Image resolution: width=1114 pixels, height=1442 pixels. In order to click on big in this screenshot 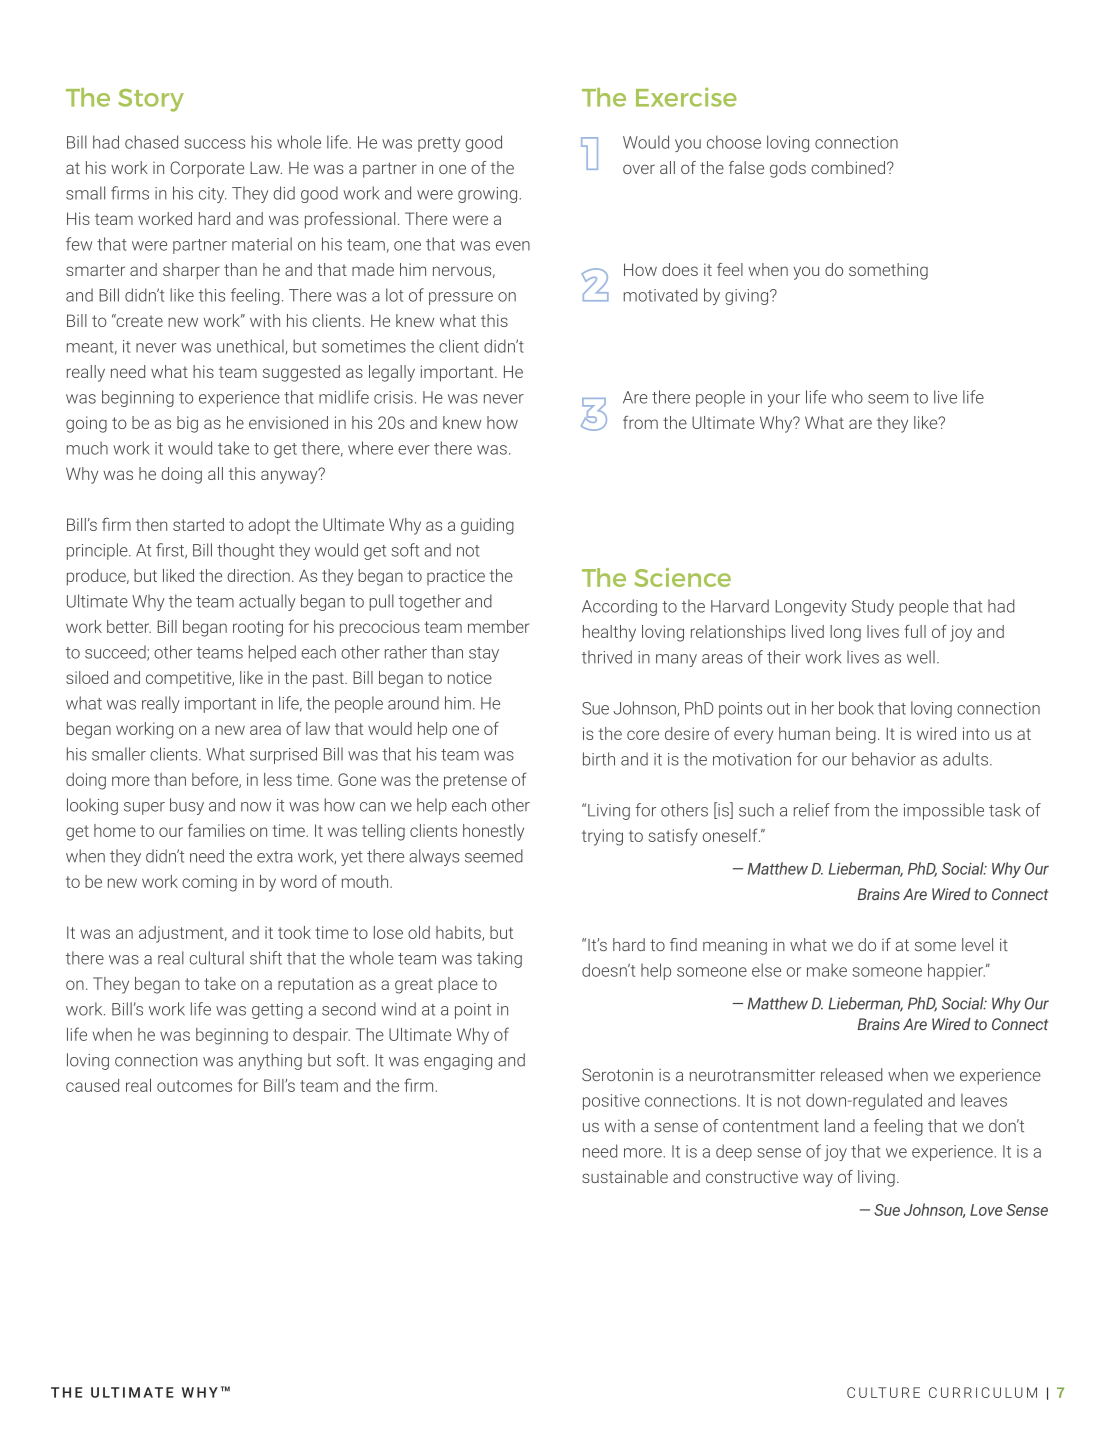, I will do `click(187, 424)`.
